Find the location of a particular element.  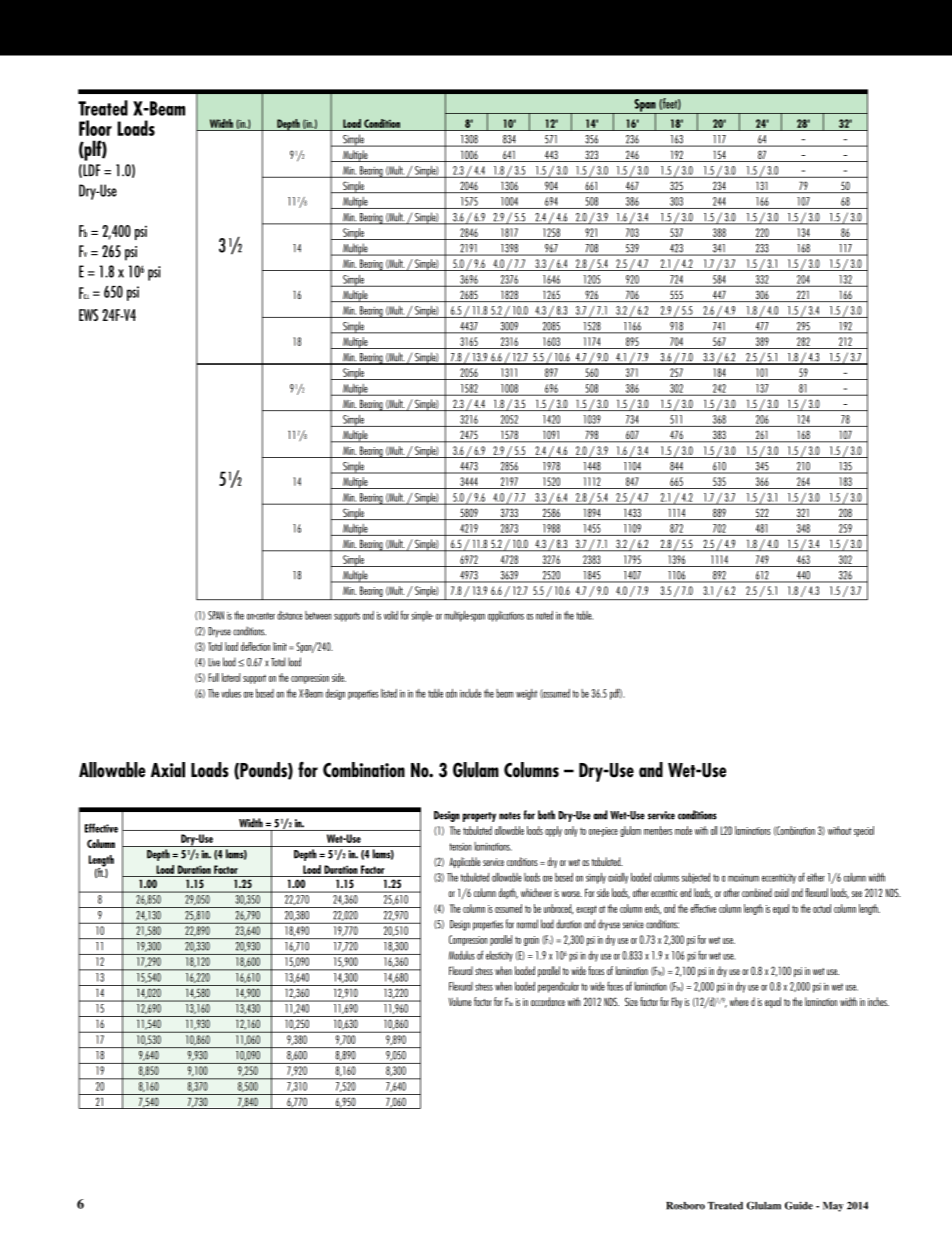

Guide is located at coordinates (799, 1205).
